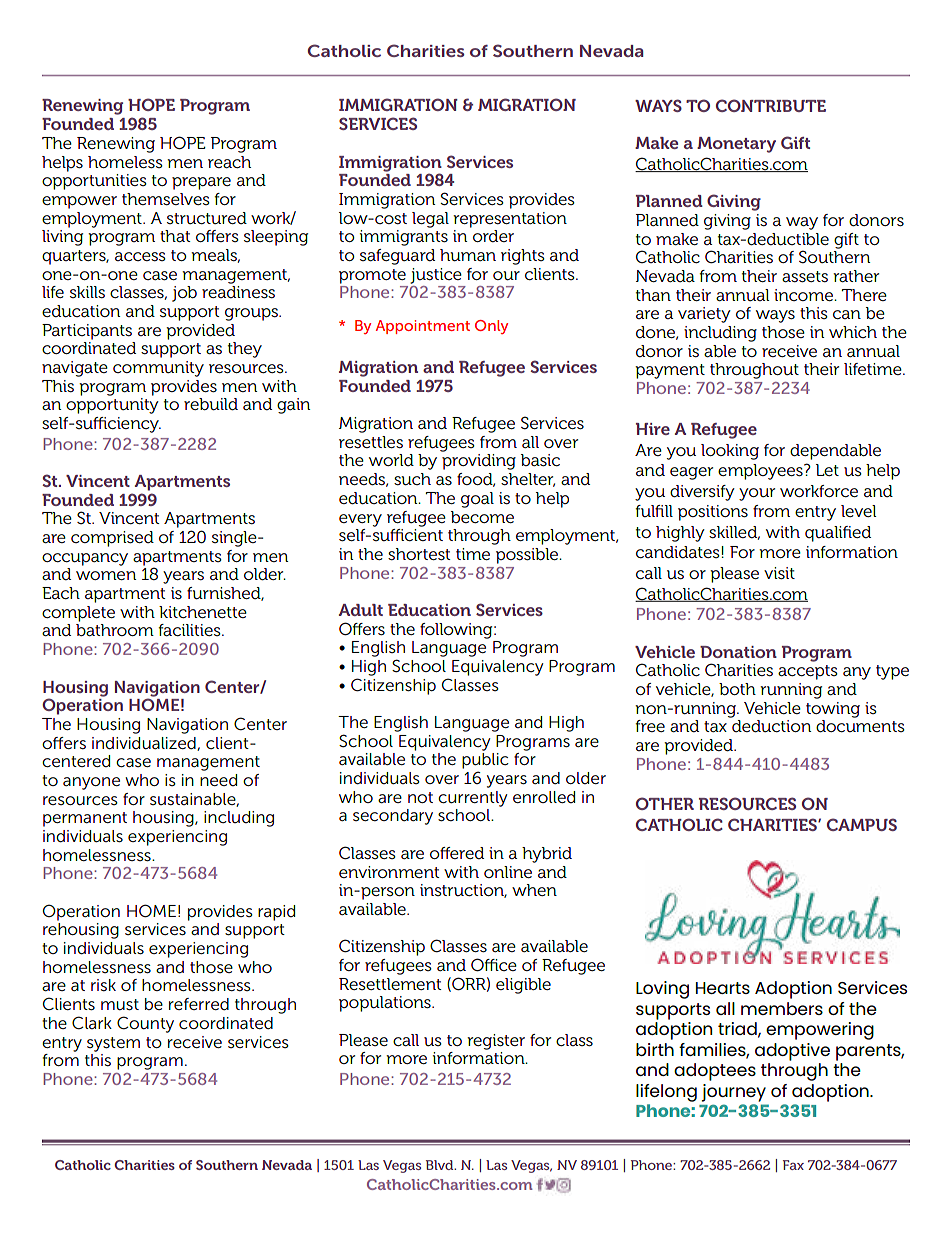  I want to click on representation, so click(510, 220).
